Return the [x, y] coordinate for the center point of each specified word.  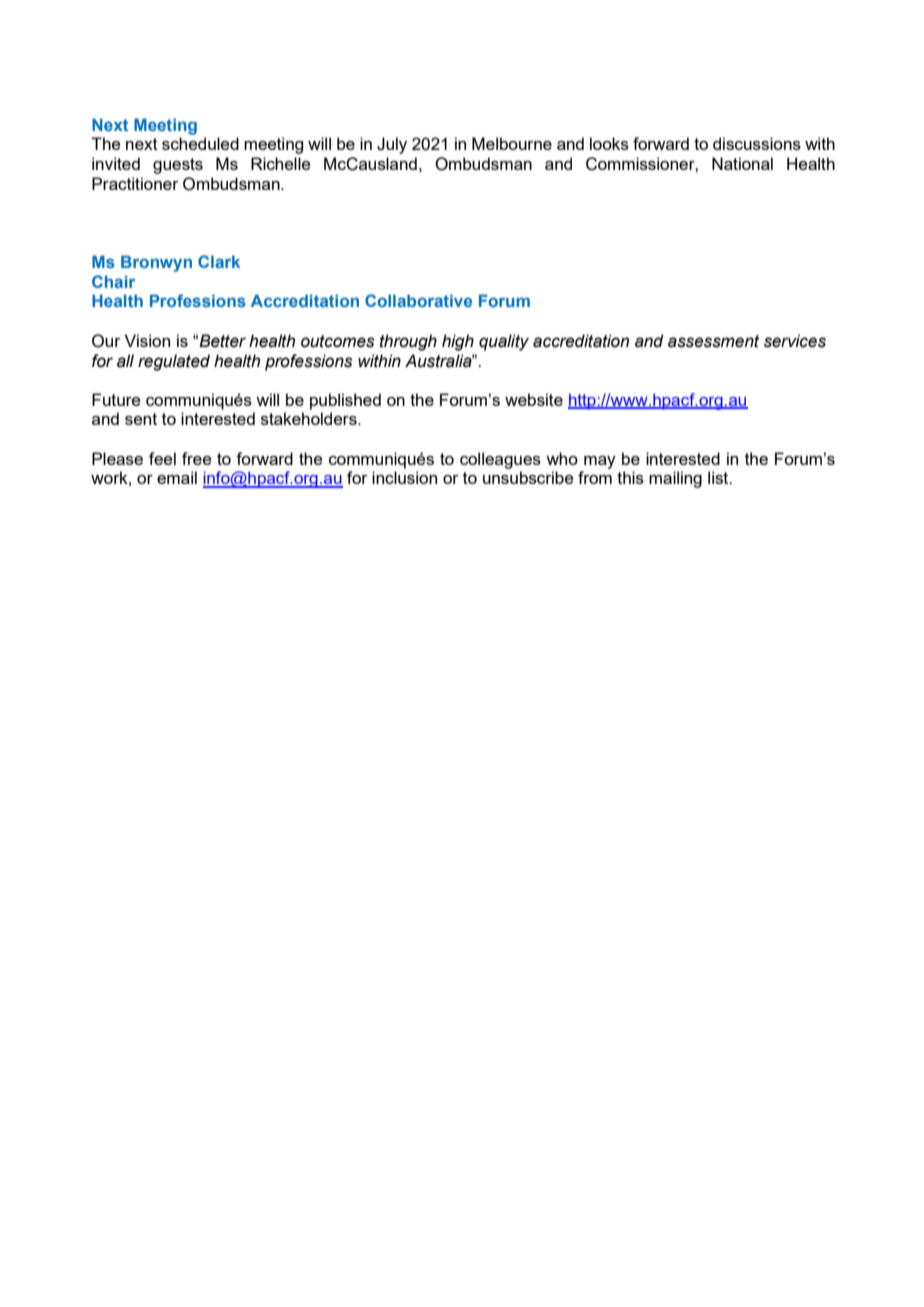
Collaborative [418, 300]
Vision [147, 340]
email [177, 477]
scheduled [200, 143]
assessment [714, 341]
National [742, 163]
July [392, 145]
